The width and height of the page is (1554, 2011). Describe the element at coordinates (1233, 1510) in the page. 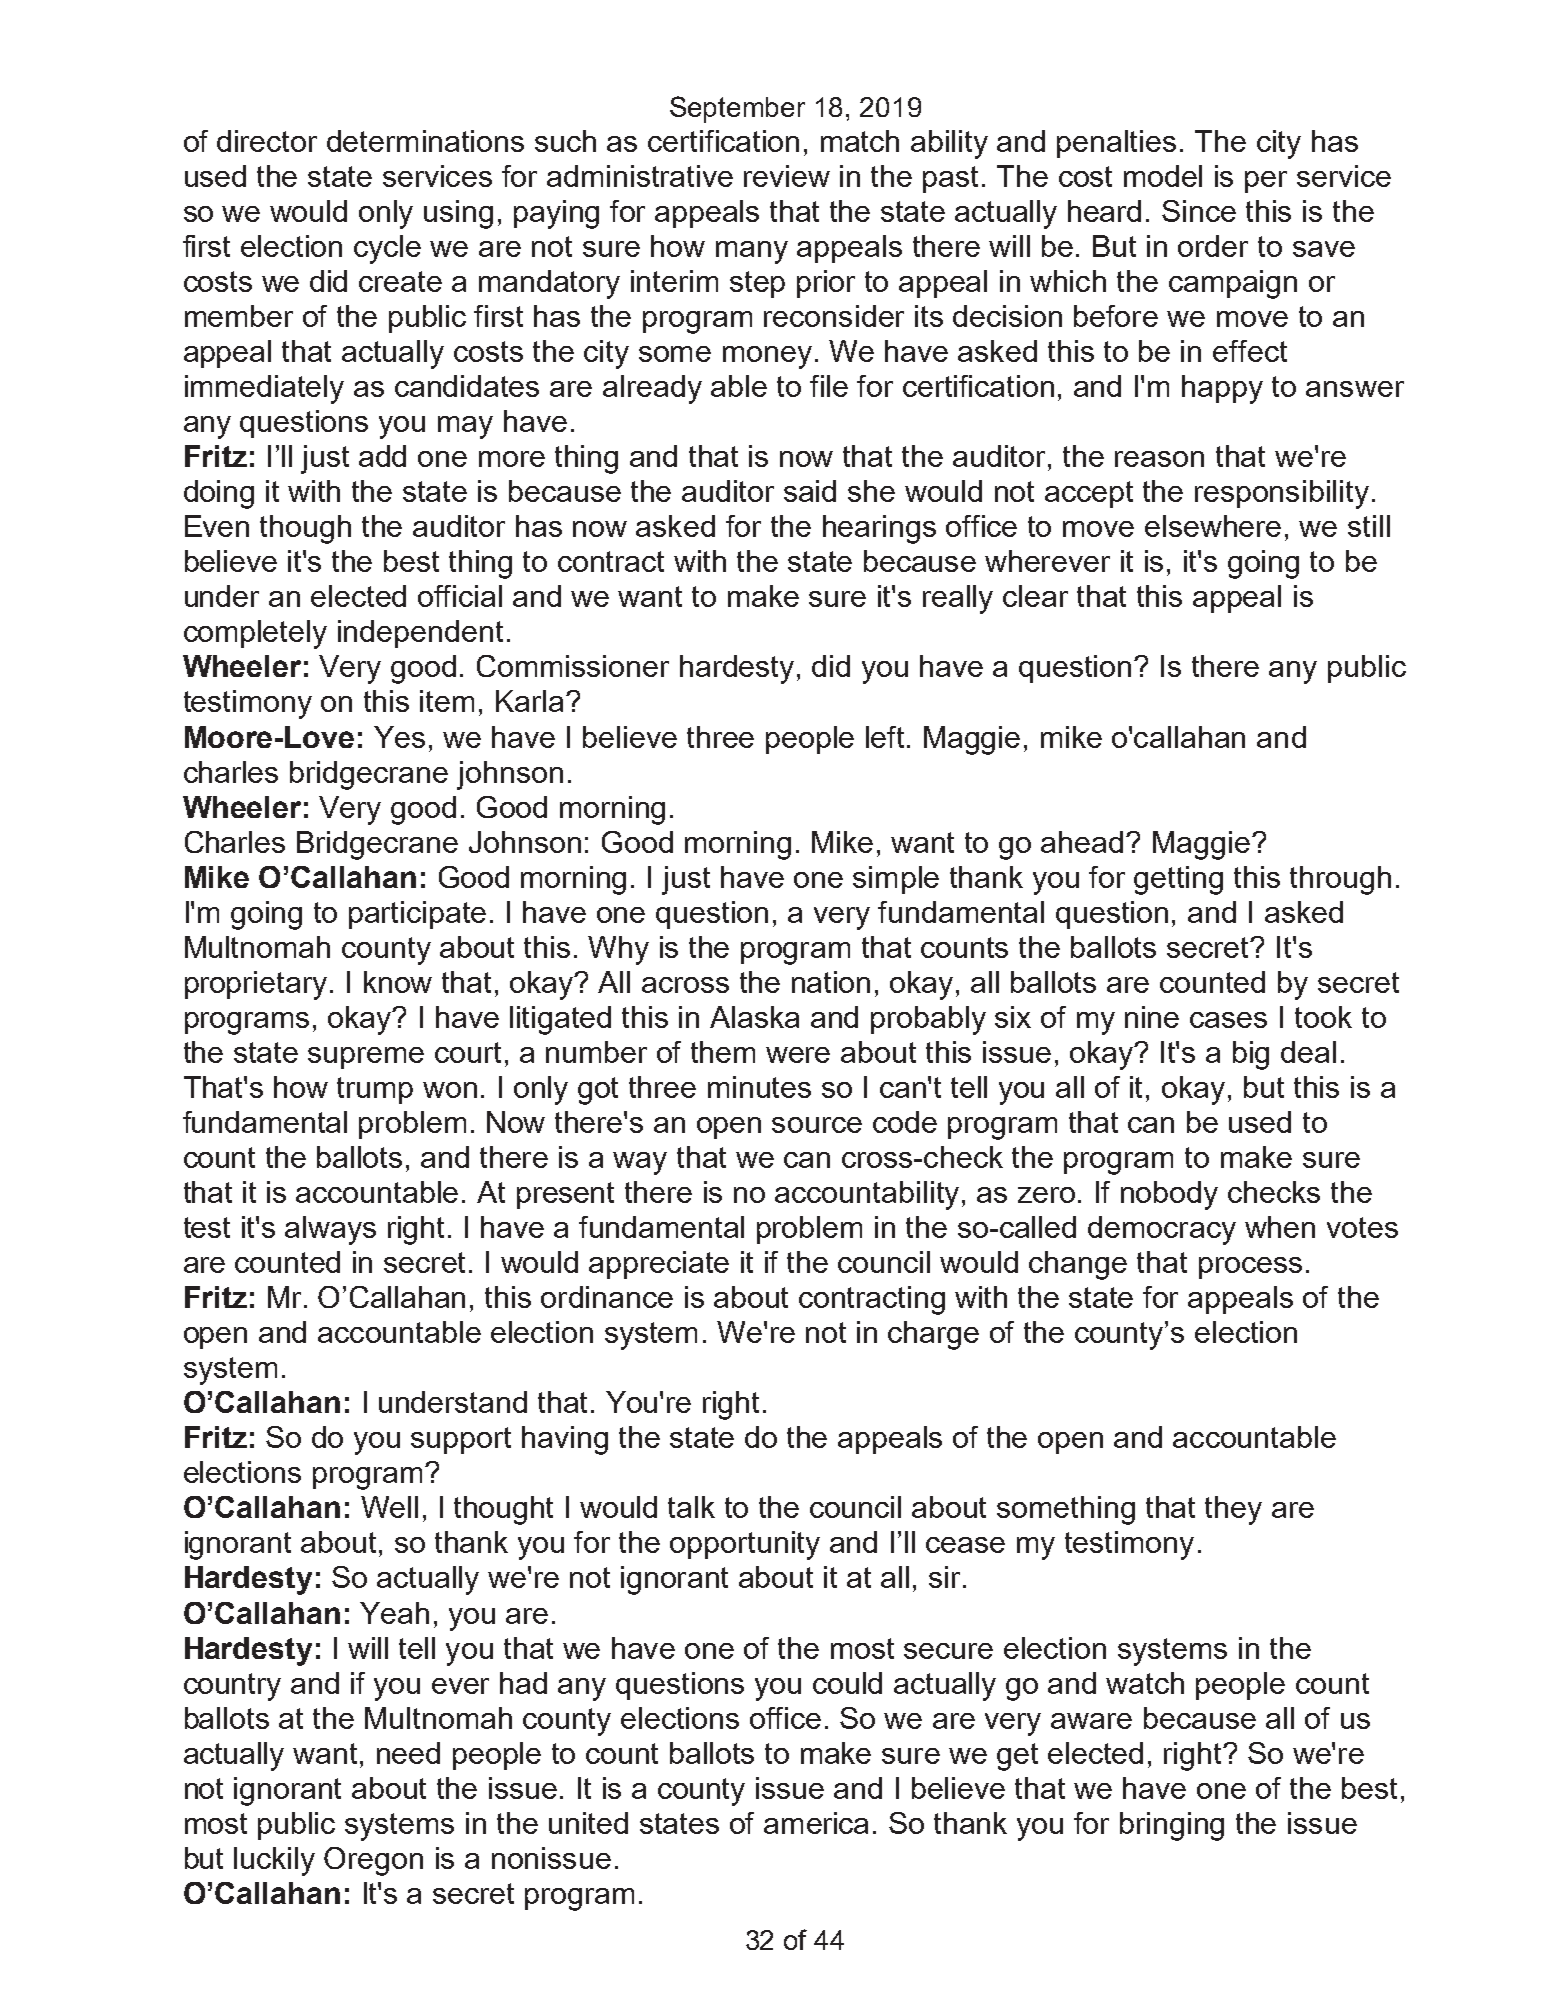

I see `they` at that location.
